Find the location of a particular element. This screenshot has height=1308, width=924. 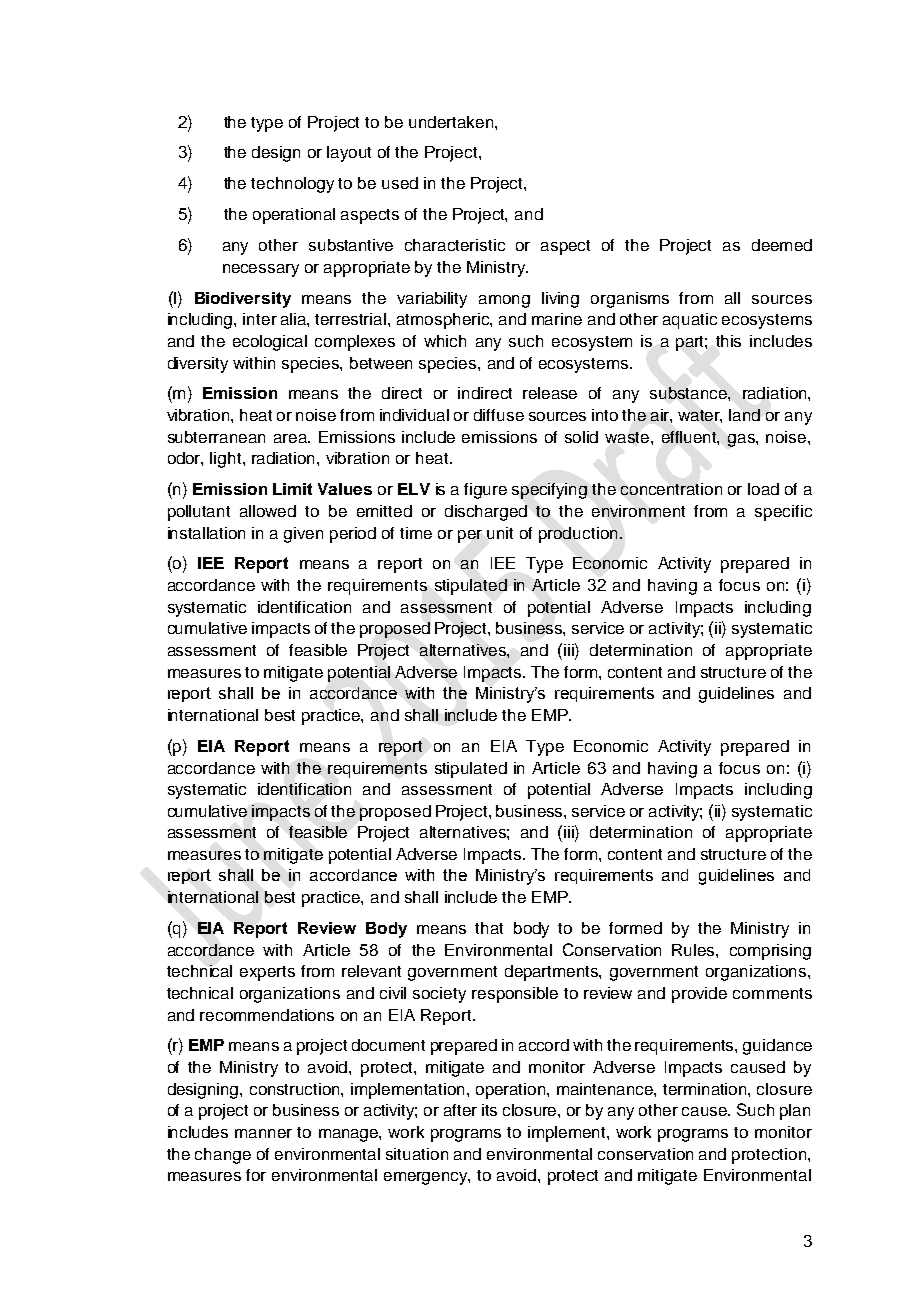

which is located at coordinates (445, 341).
